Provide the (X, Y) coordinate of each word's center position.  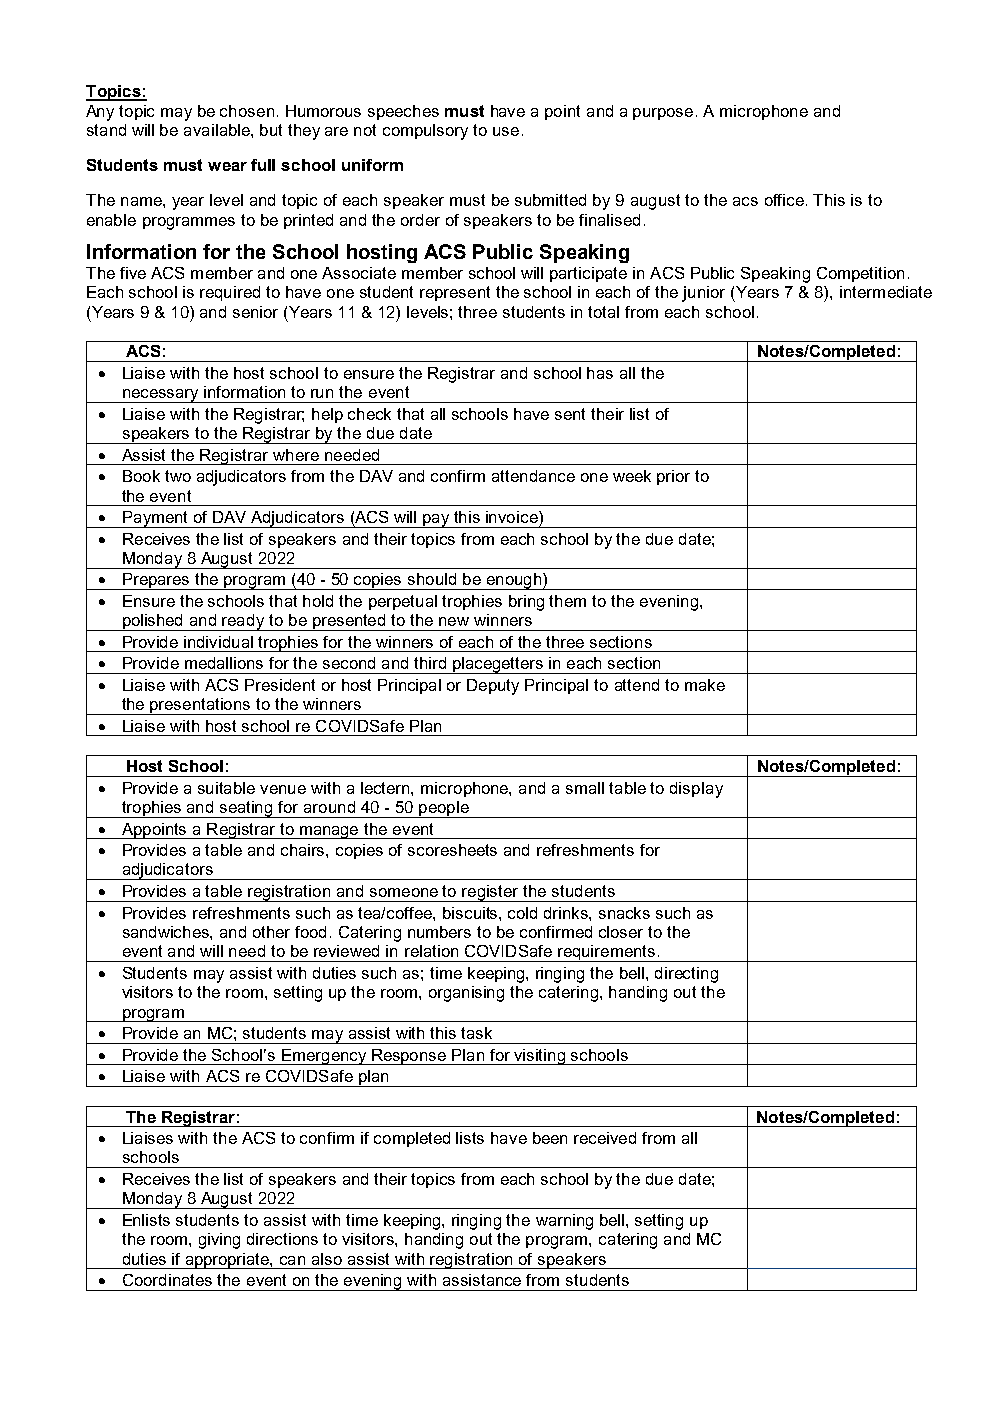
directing (686, 975)
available (218, 130)
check (369, 414)
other (271, 932)
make (705, 685)
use (506, 131)
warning (564, 1222)
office (786, 200)
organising (466, 994)
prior (673, 477)
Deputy (493, 687)
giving (219, 1241)
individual (218, 642)
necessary (161, 396)
